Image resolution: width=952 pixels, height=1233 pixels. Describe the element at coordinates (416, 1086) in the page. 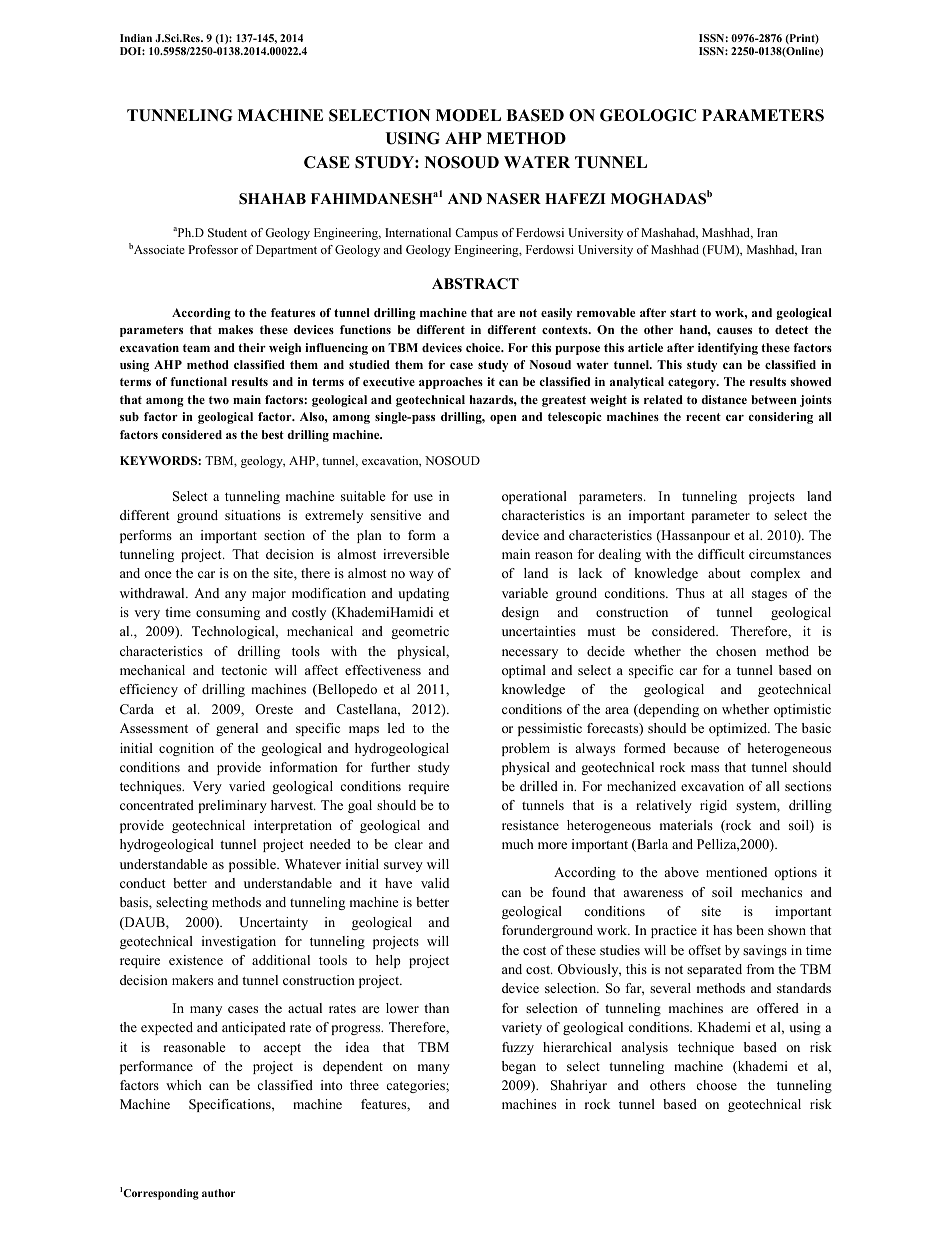

I see `categories` at that location.
